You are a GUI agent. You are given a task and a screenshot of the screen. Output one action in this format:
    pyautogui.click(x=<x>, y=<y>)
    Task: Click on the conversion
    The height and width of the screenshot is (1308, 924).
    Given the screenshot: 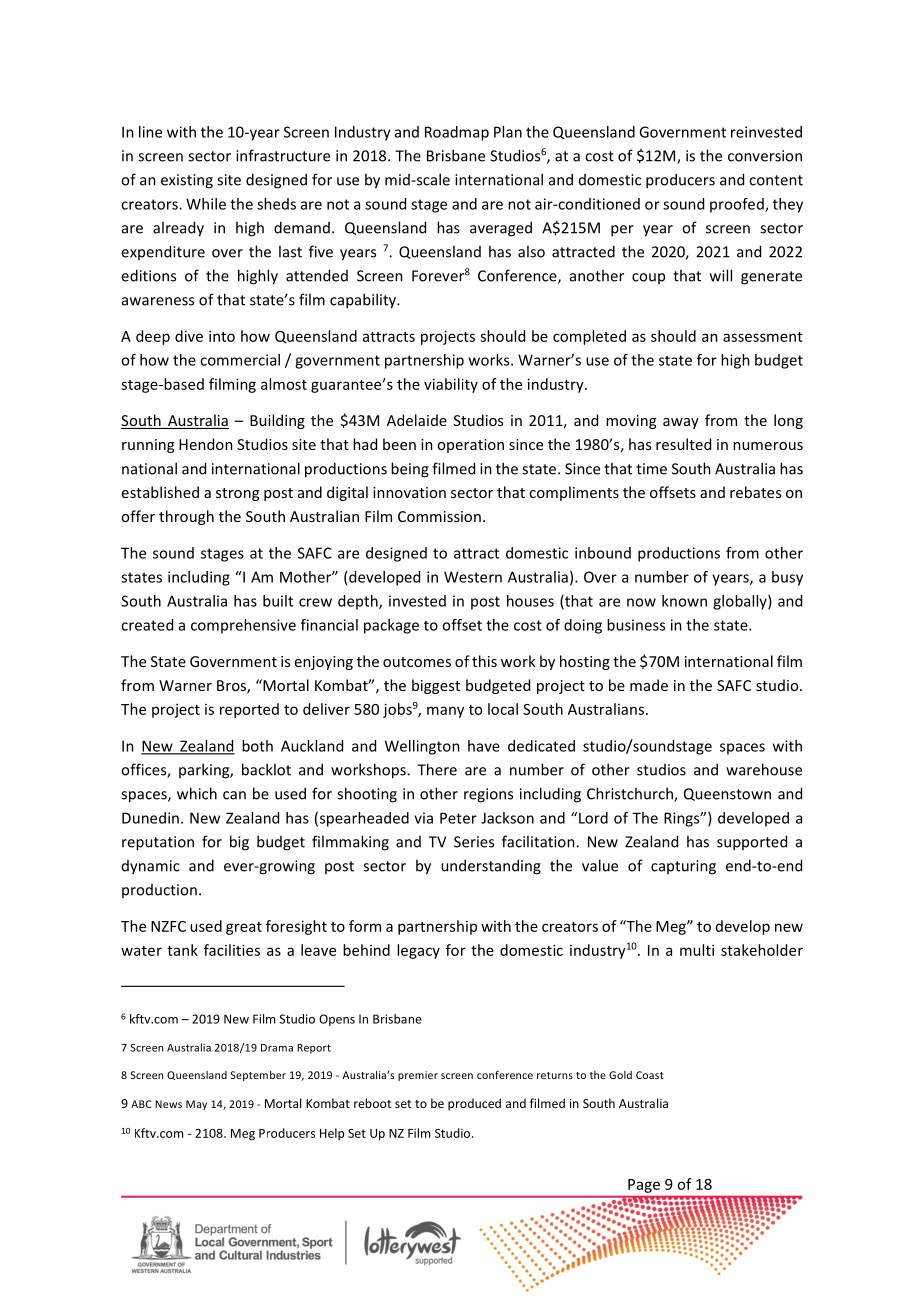 What is the action you would take?
    pyautogui.click(x=765, y=156)
